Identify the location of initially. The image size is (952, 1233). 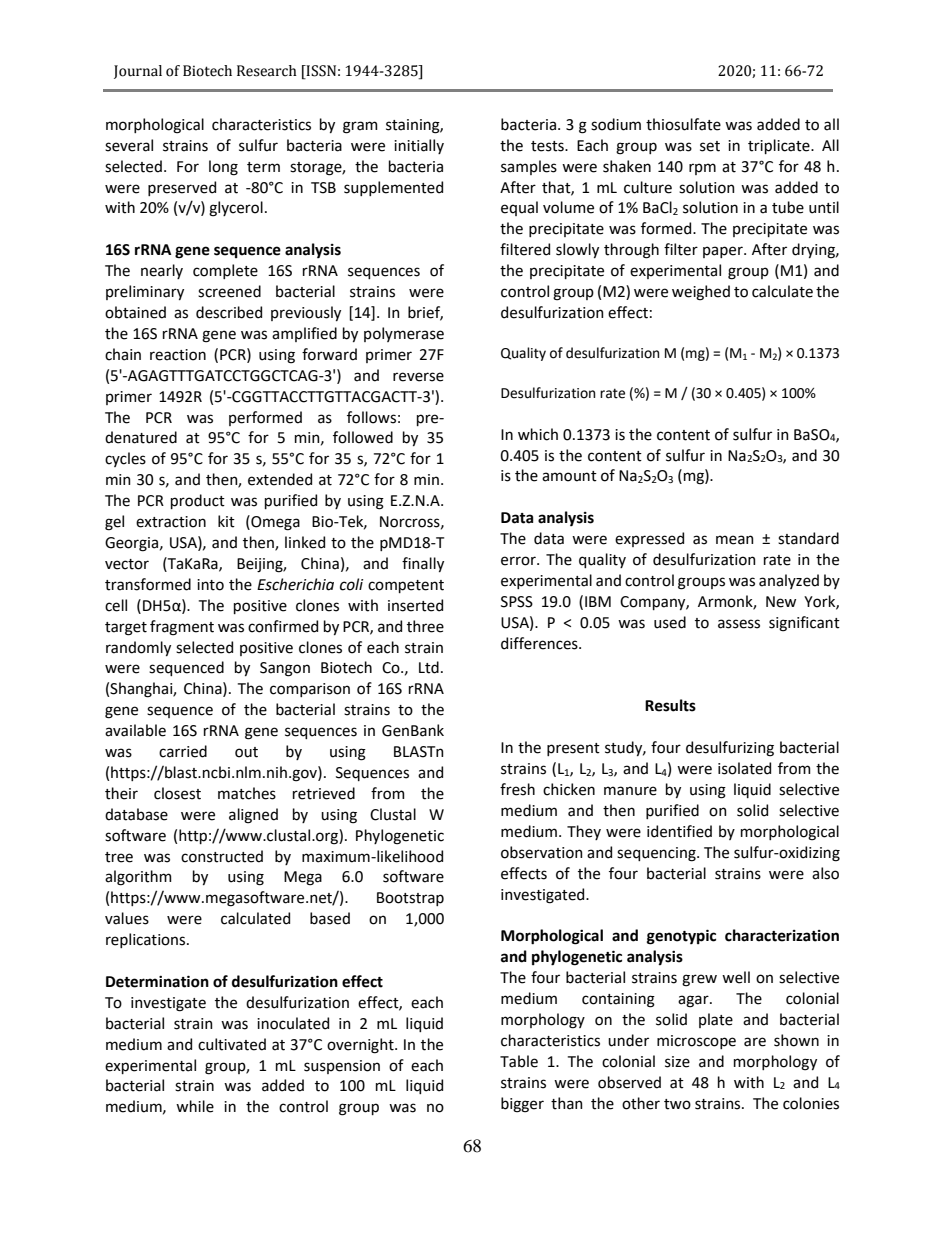
(419, 146).
